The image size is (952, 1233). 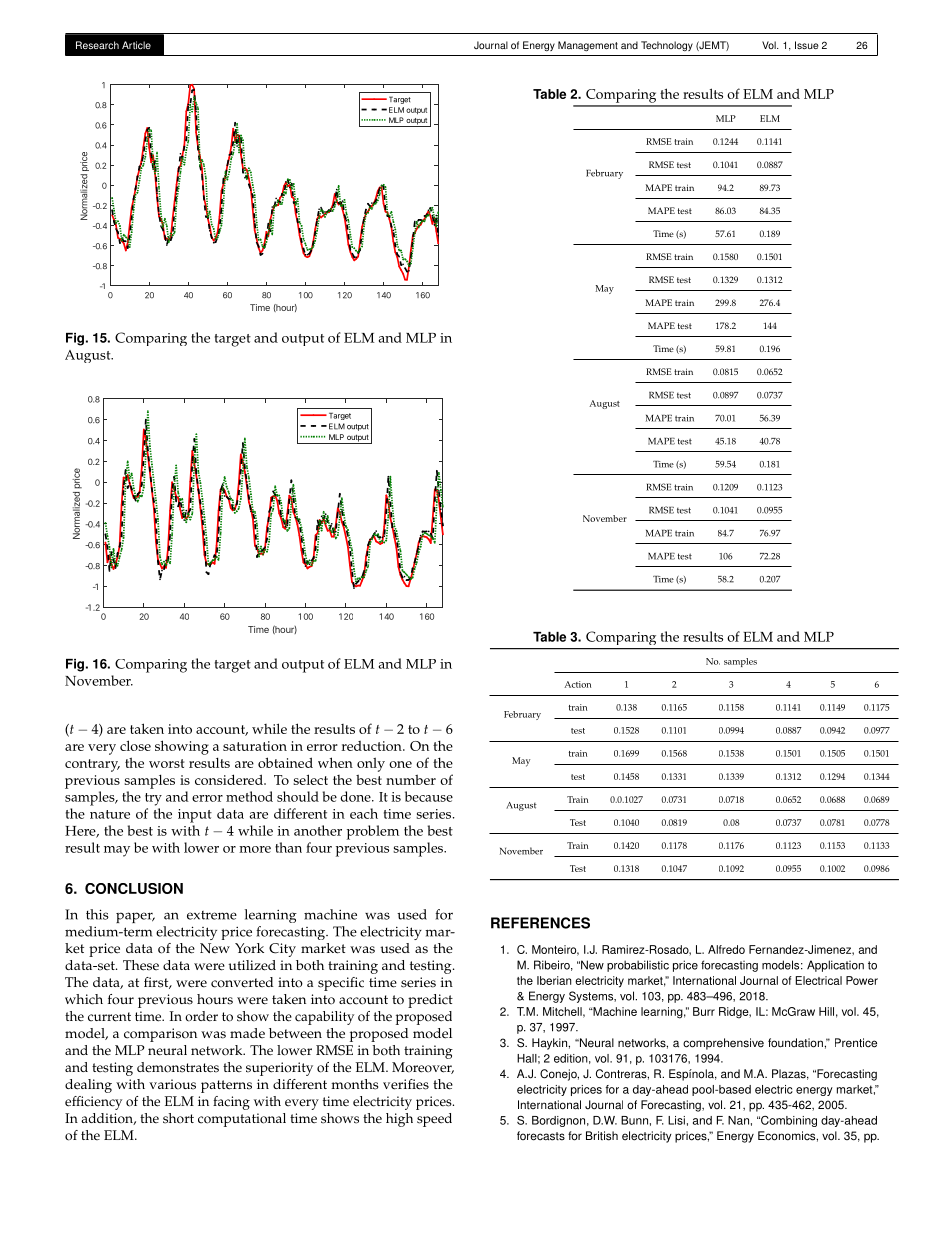 What do you see at coordinates (178, 1118) in the page?
I see `short` at bounding box center [178, 1118].
